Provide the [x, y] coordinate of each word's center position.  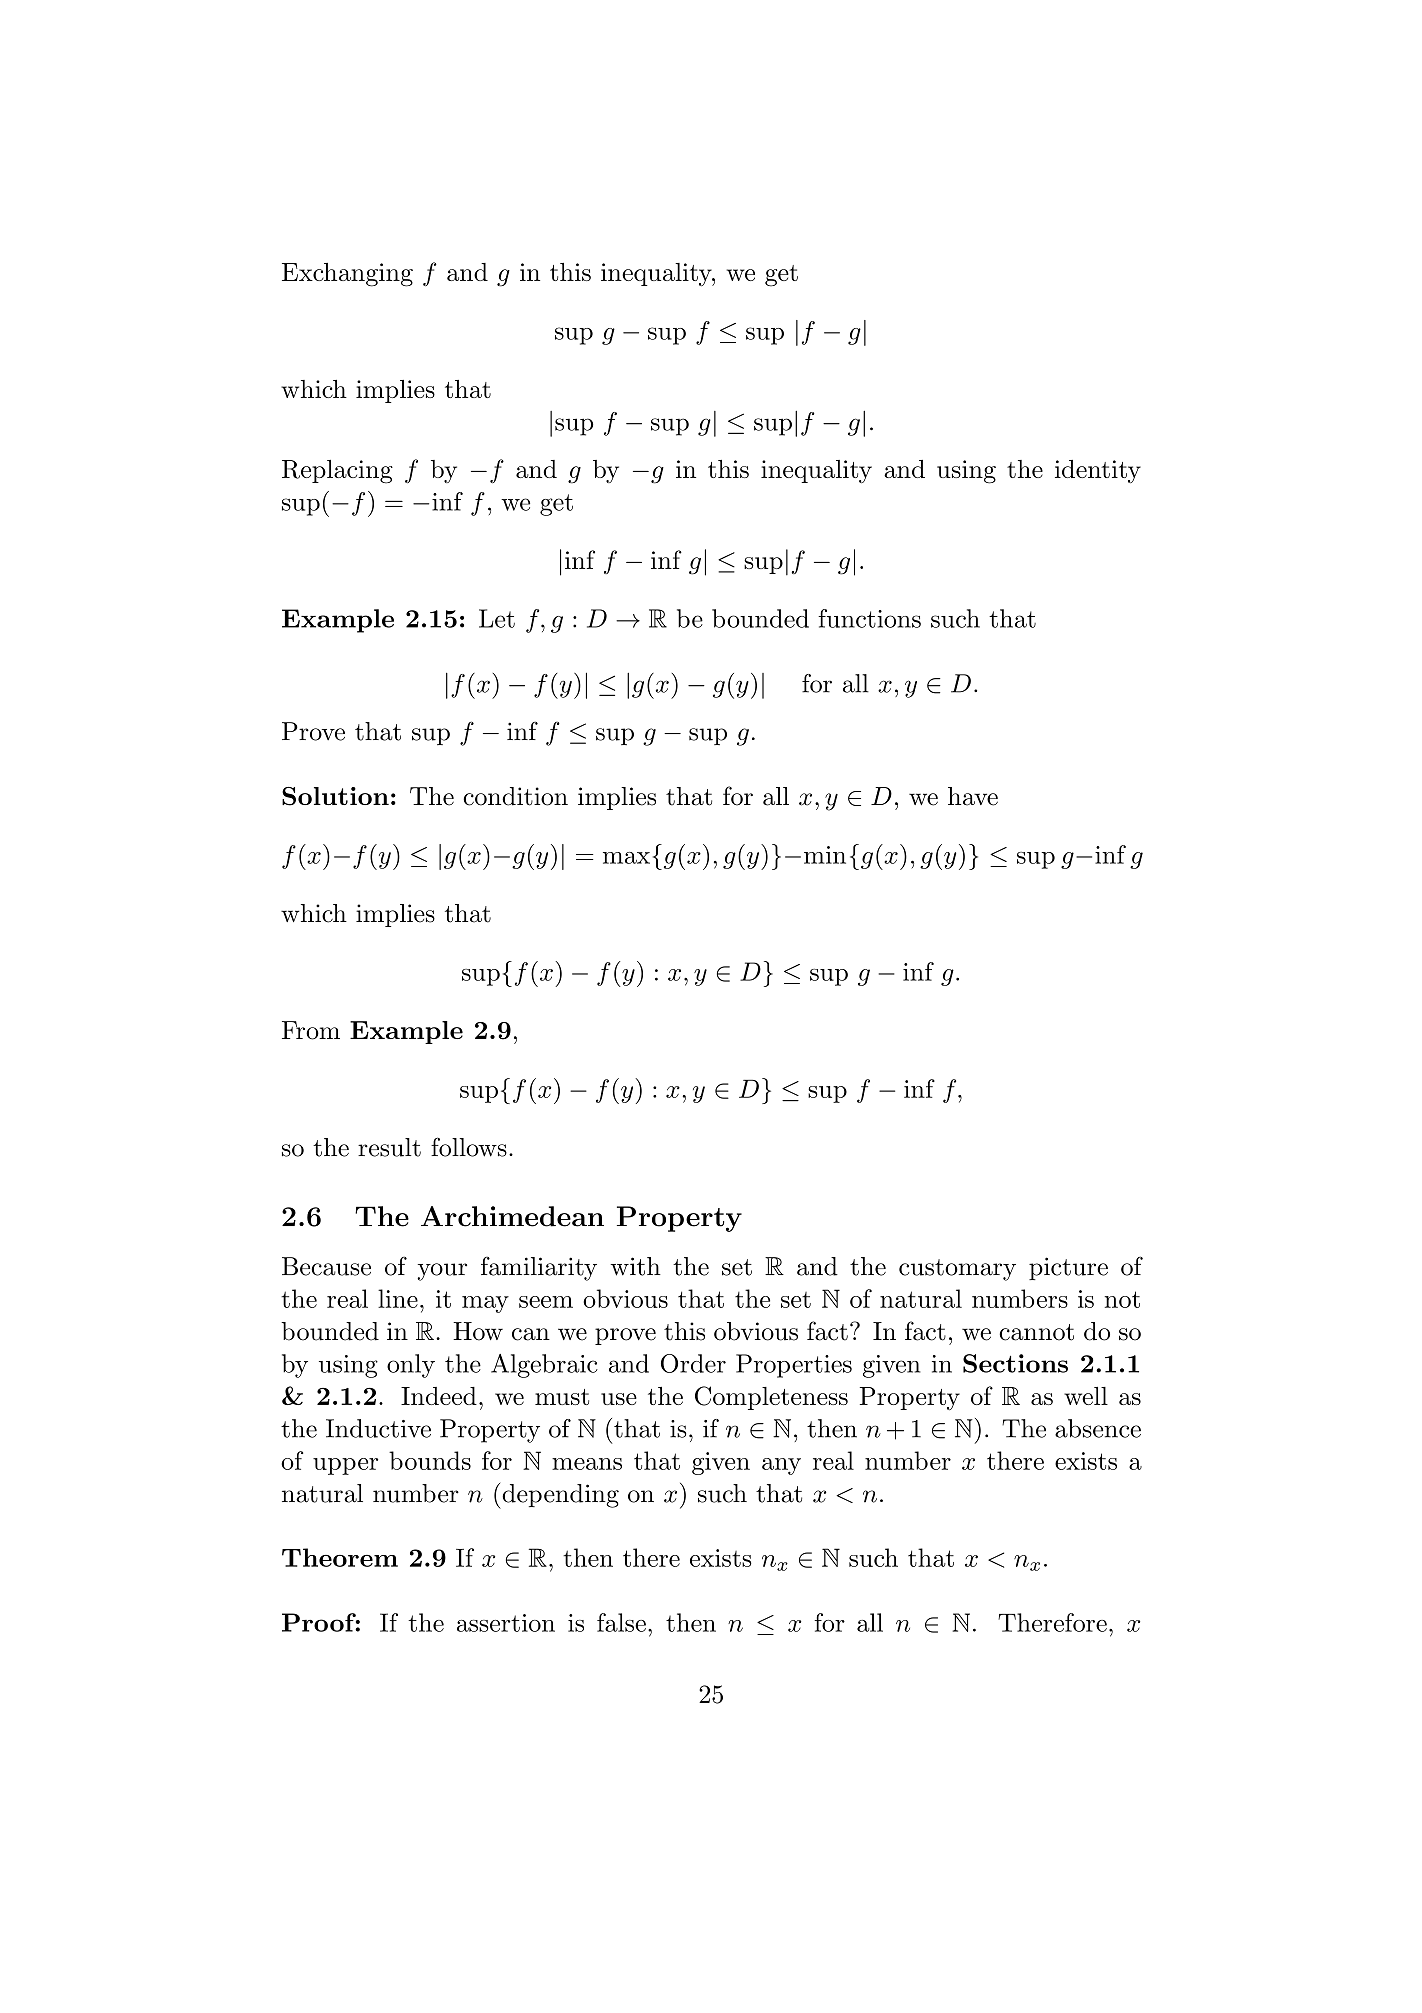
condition [515, 796]
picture [1068, 1268]
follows [469, 1147]
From [311, 1030]
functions [869, 618]
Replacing [337, 472]
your [442, 1272]
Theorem [340, 1557]
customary [957, 1270]
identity [1098, 471]
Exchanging [347, 275]
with [635, 1266]
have [973, 796]
